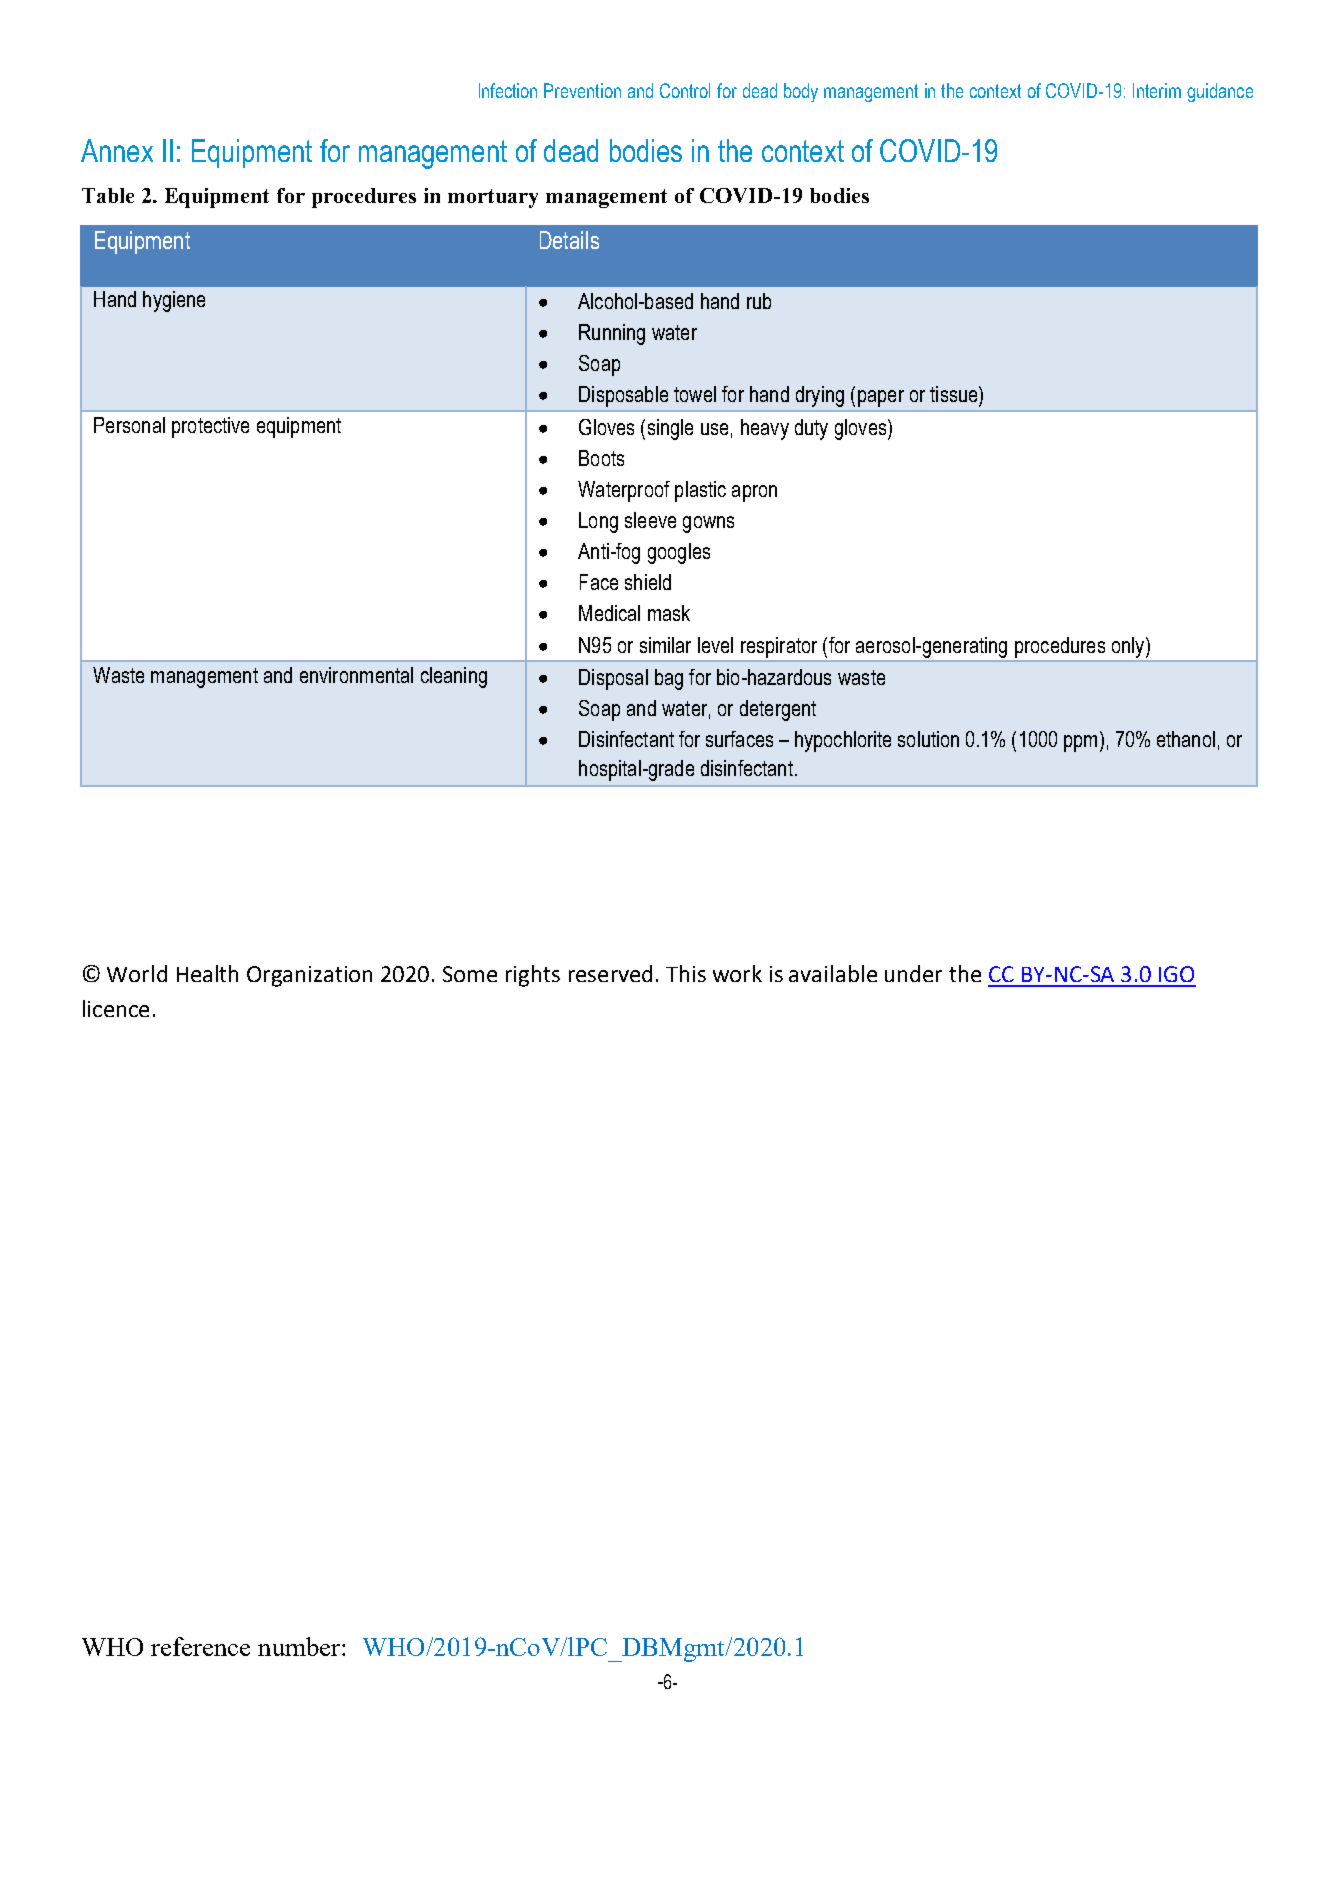 This screenshot has width=1335, height=1888. What do you see at coordinates (913, 973) in the screenshot?
I see `under` at bounding box center [913, 973].
